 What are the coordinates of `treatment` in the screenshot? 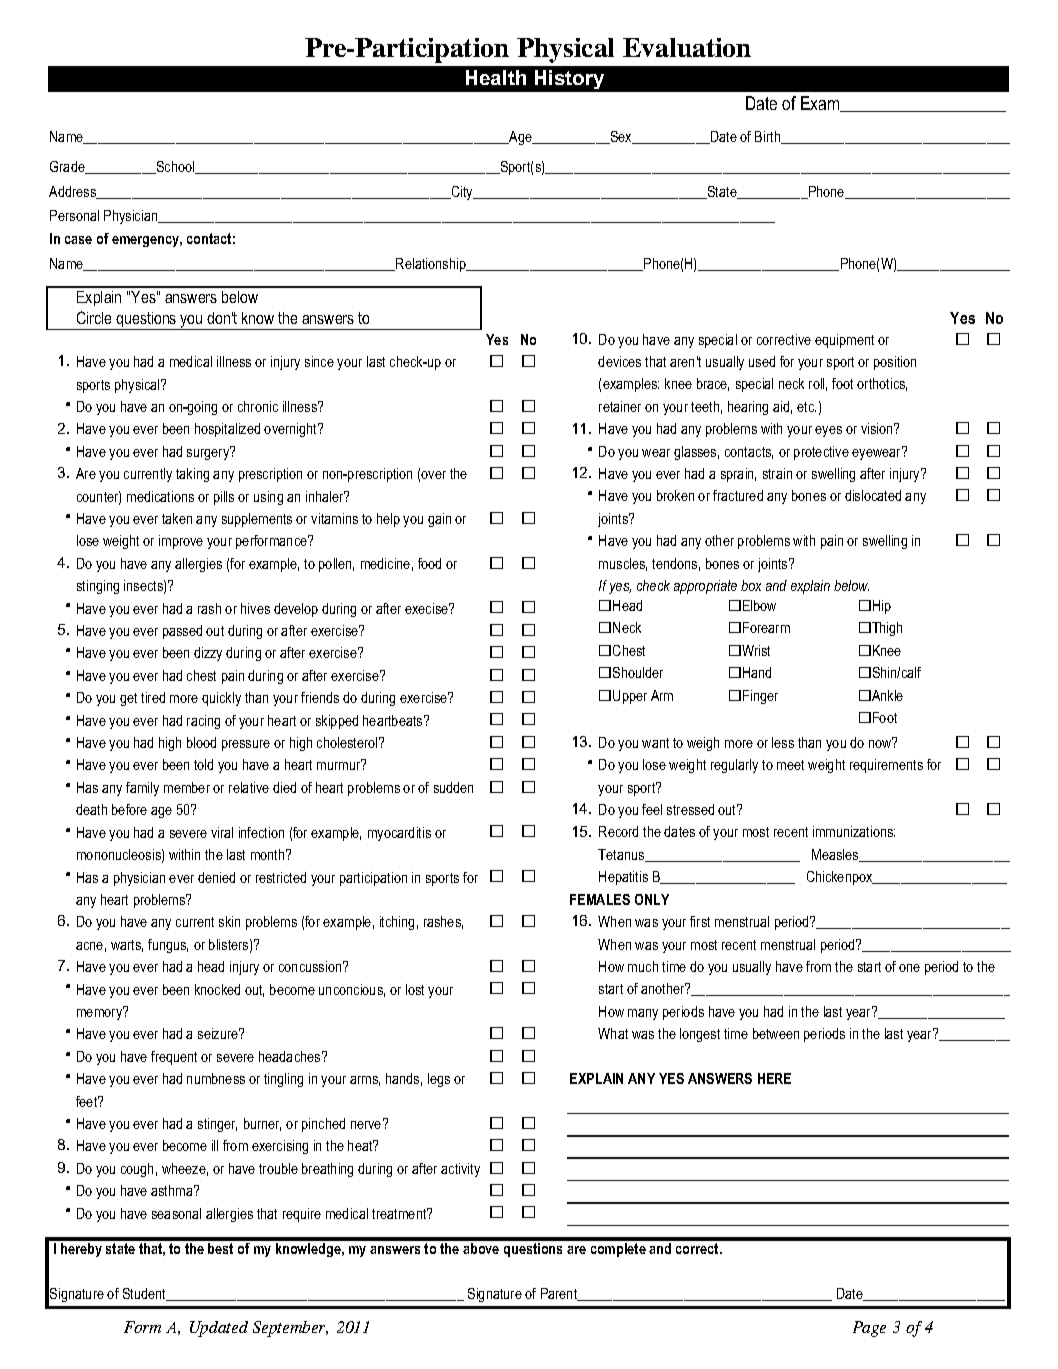 It's located at (400, 1213).
